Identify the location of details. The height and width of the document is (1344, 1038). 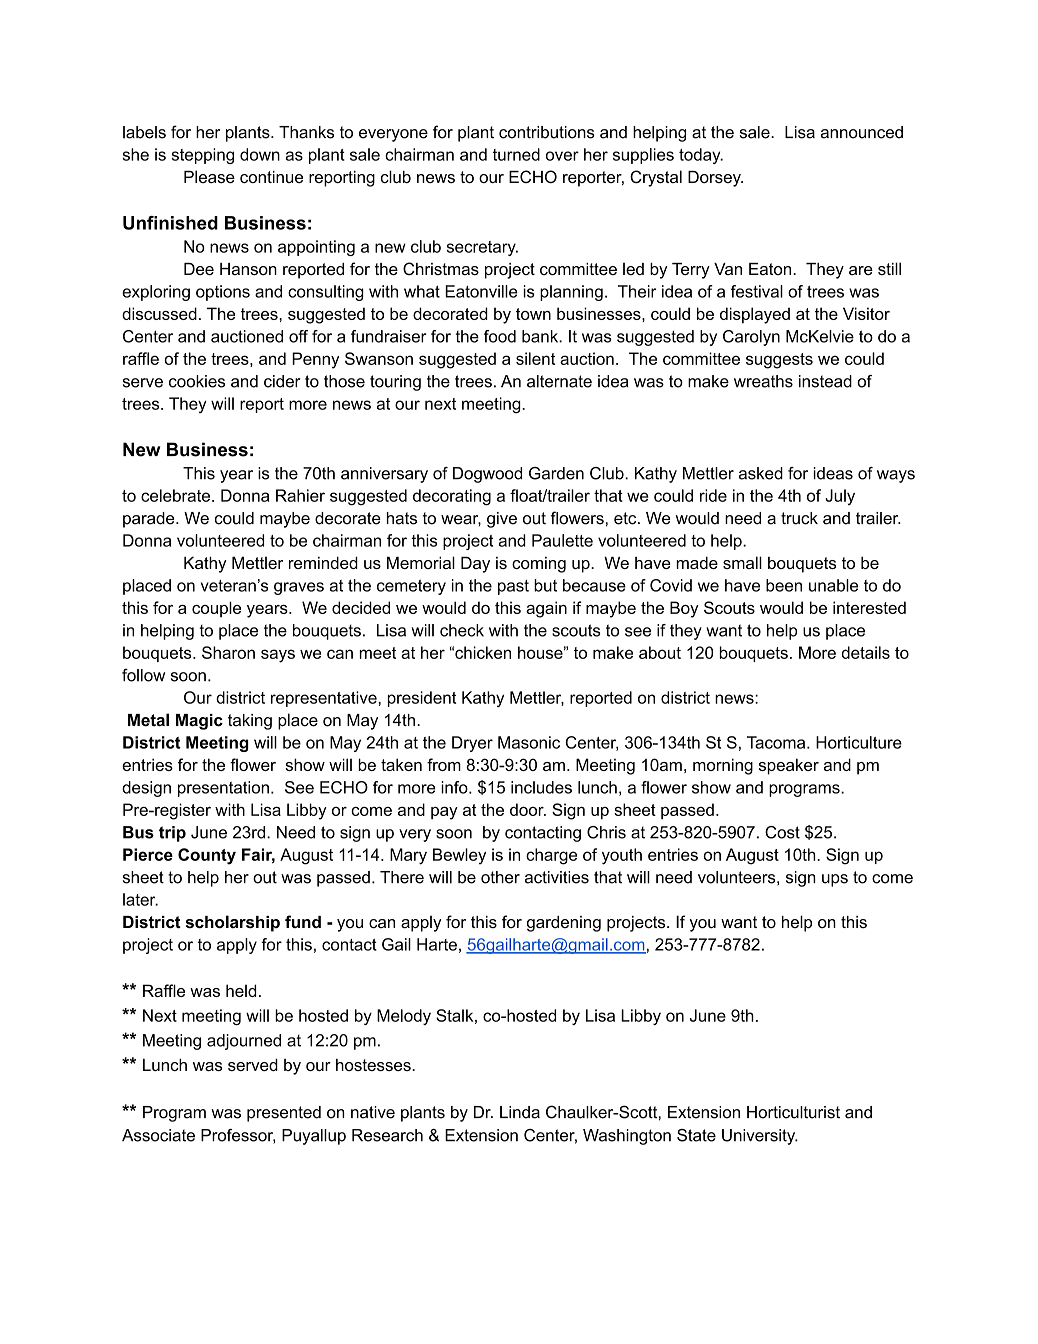
(865, 652).
